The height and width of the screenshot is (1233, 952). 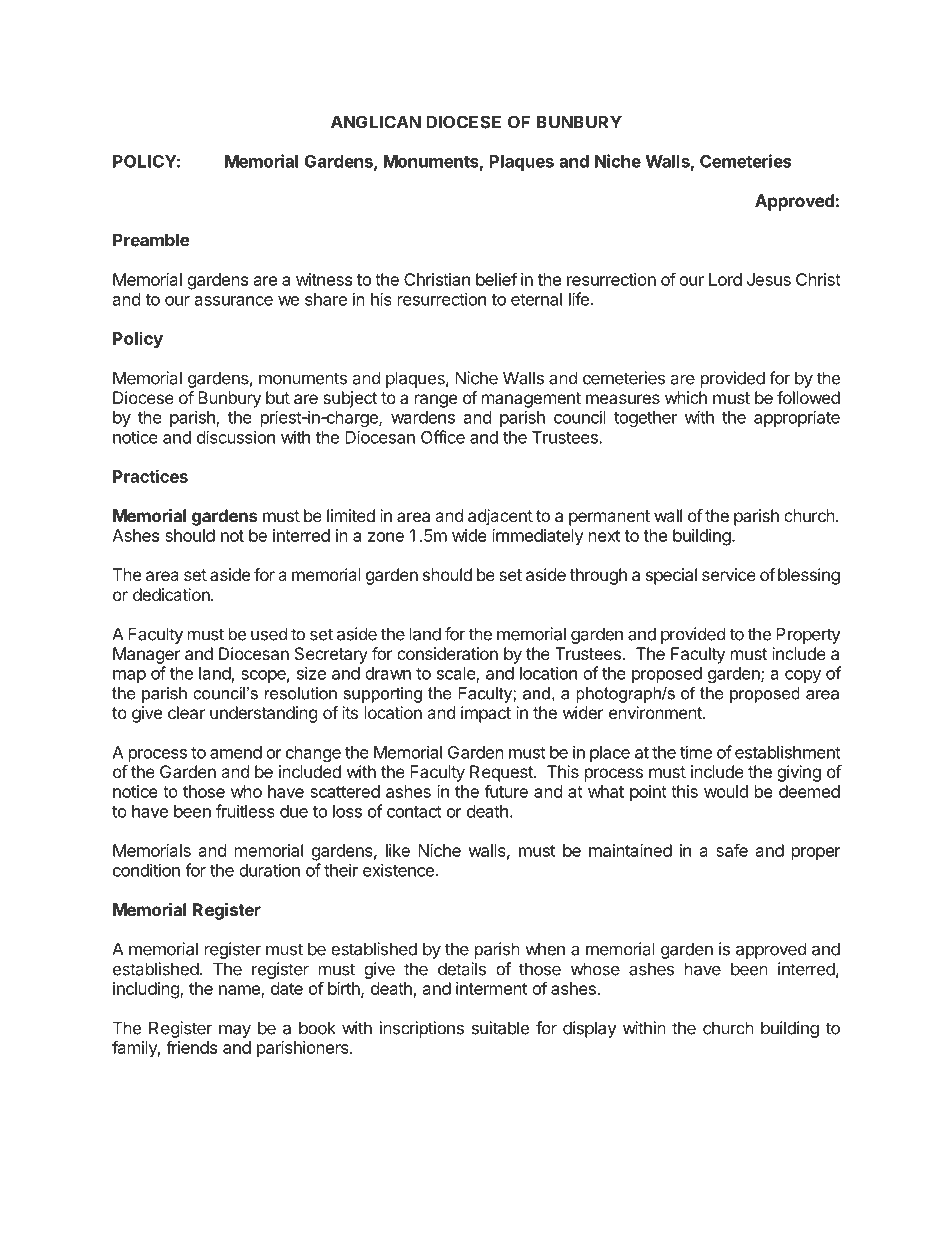 I want to click on which, so click(x=686, y=397).
